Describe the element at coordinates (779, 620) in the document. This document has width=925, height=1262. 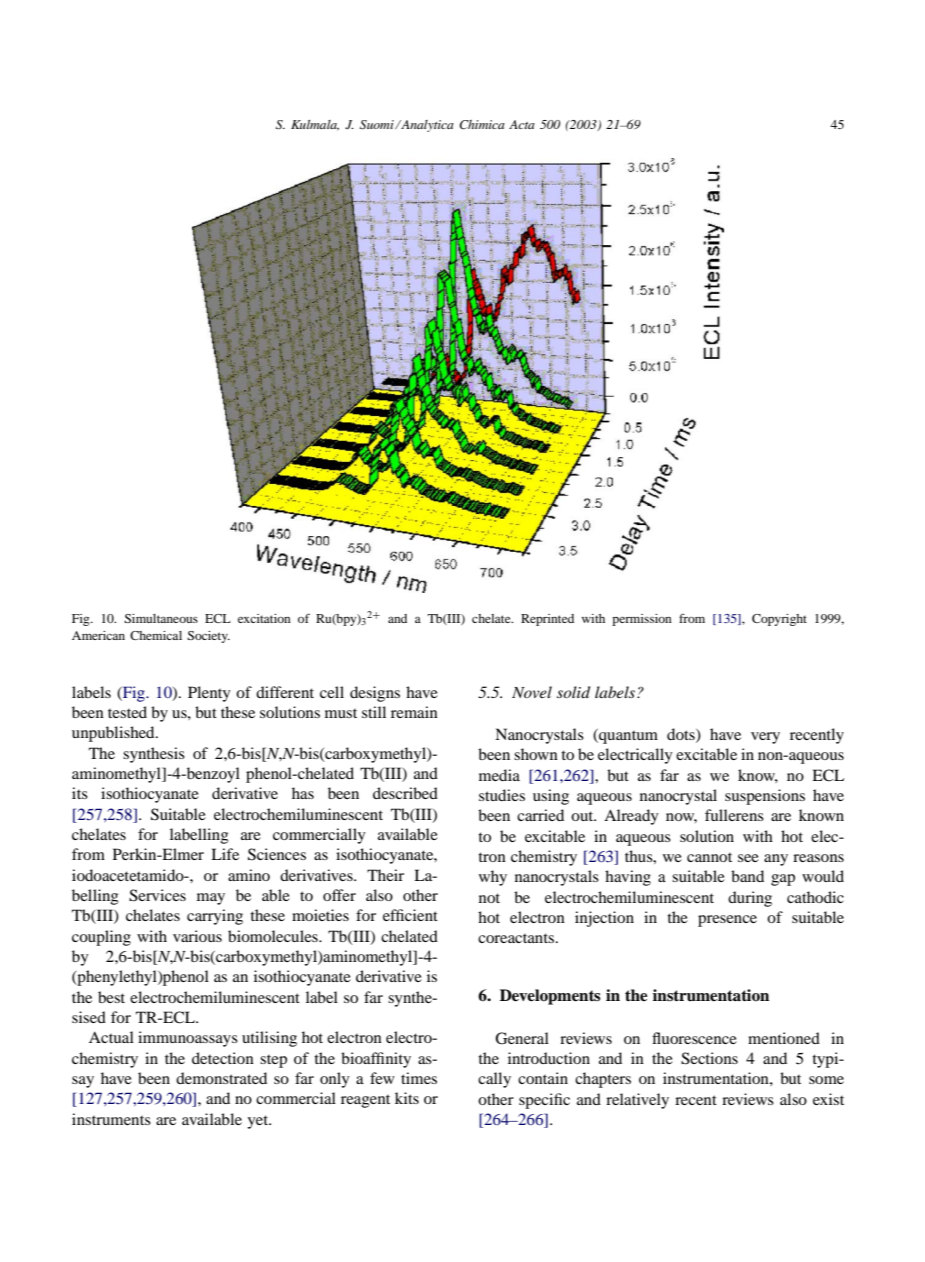
I see `Copyright` at that location.
